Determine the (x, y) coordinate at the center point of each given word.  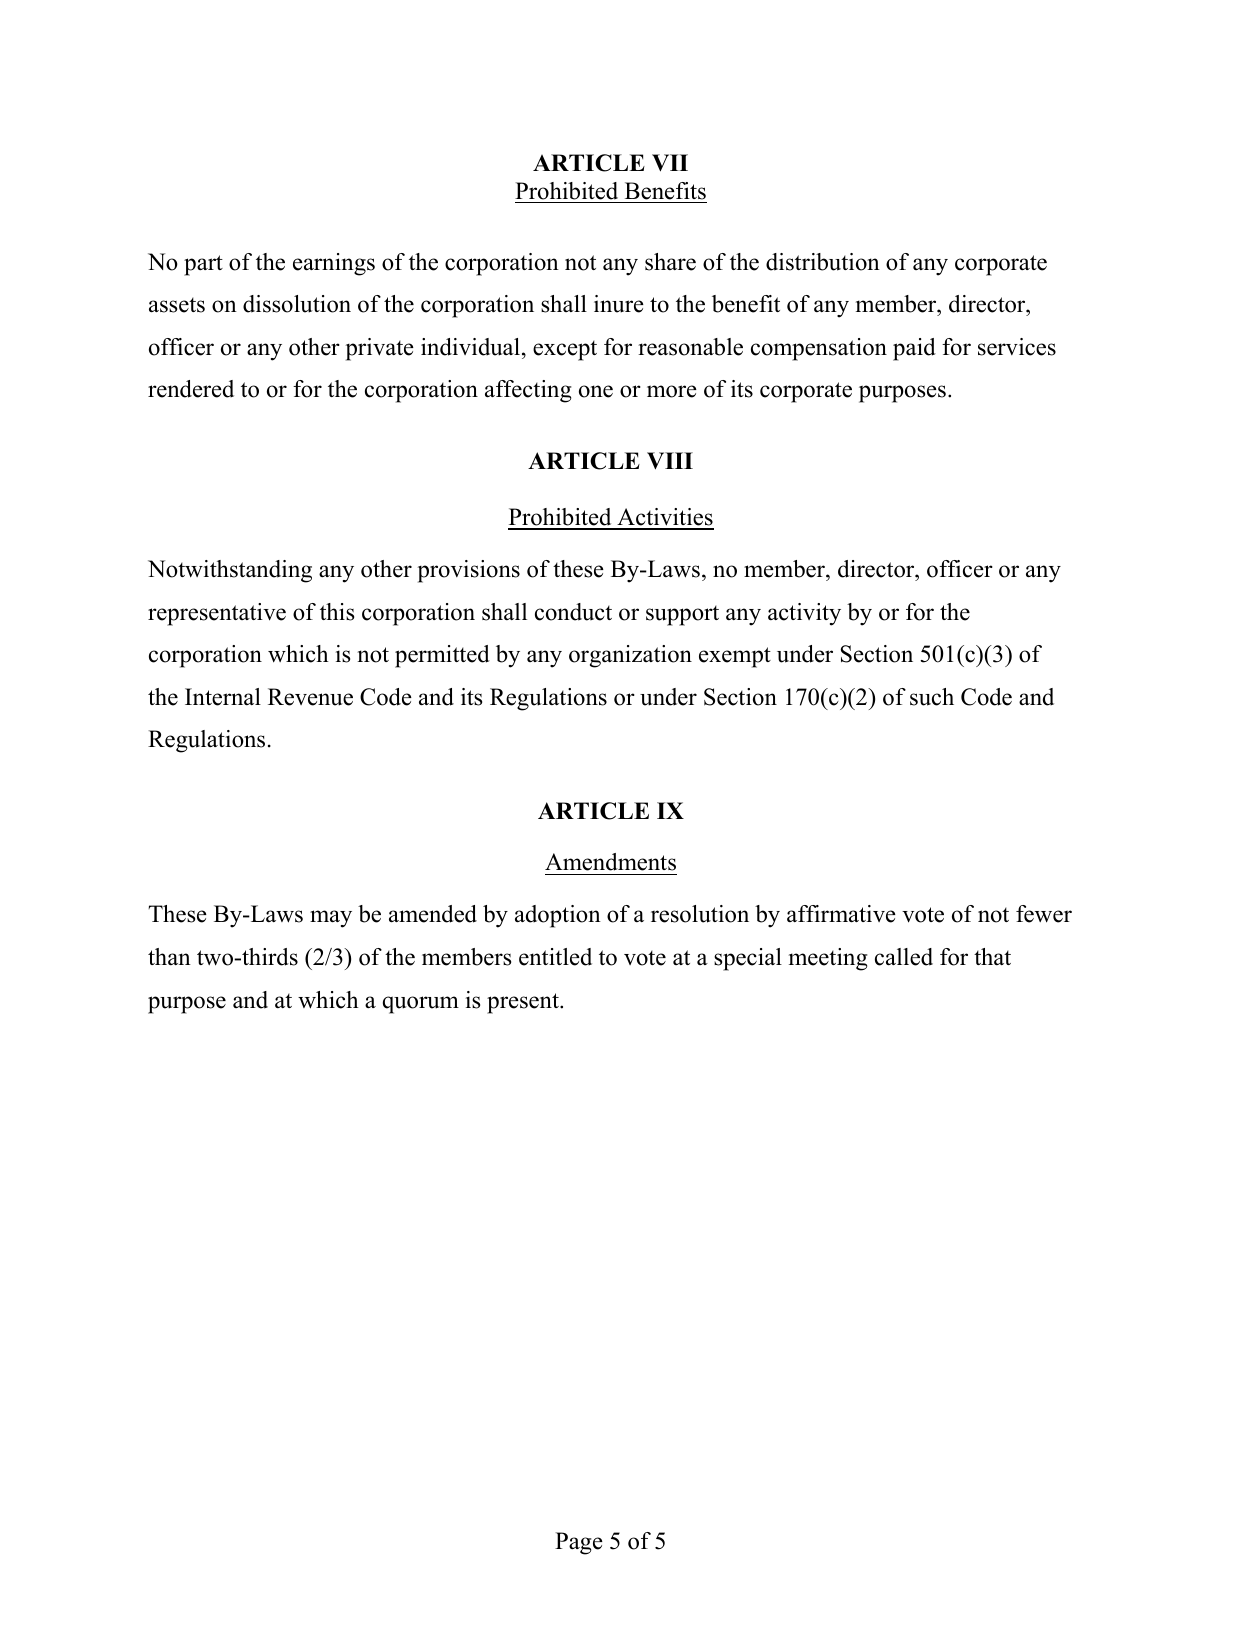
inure (619, 304)
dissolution (297, 304)
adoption (558, 916)
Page (579, 1543)
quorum (421, 1005)
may (331, 919)
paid (914, 349)
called (904, 957)
